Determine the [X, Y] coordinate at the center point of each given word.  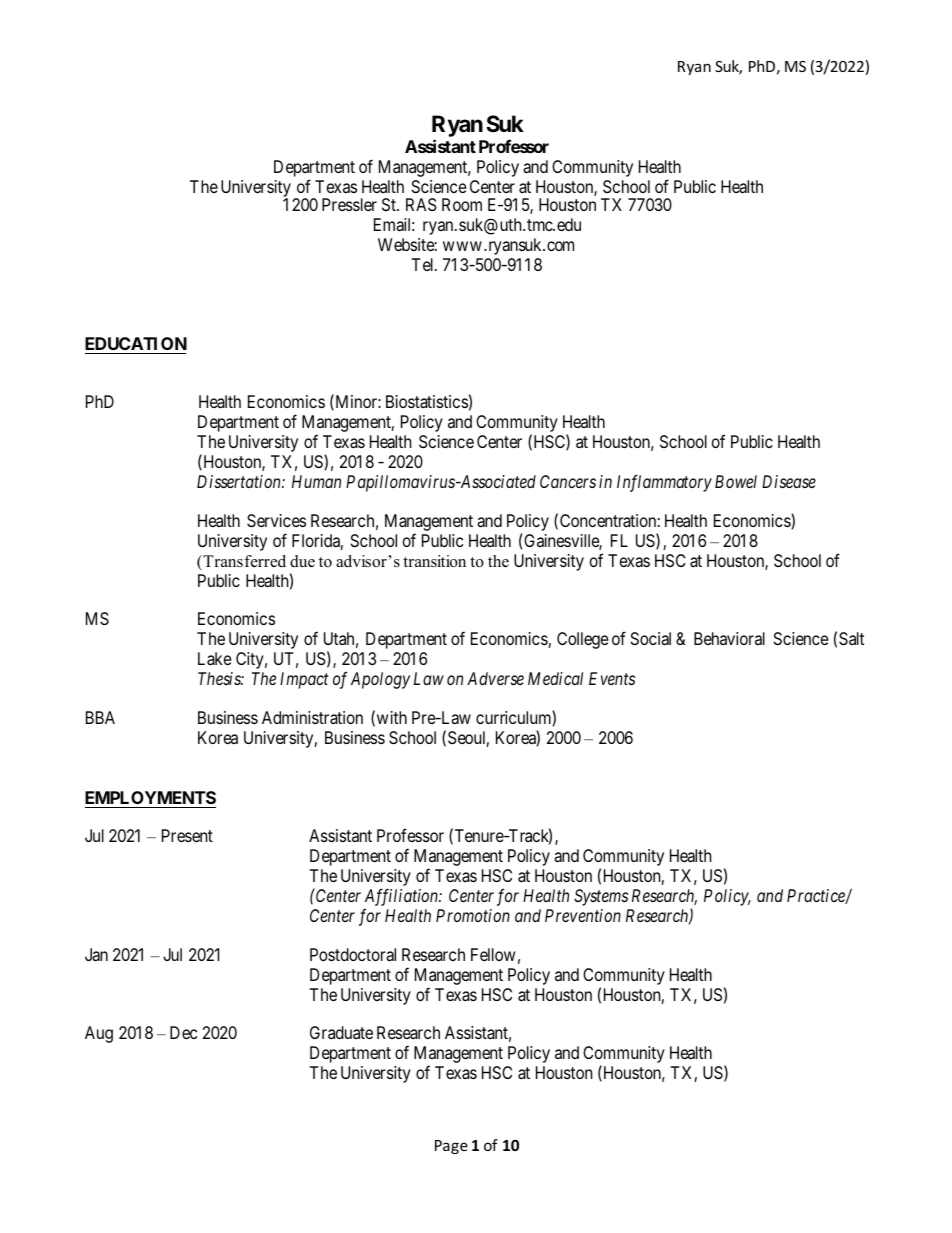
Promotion [473, 915]
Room [462, 204]
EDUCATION [136, 343]
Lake [215, 658]
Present [187, 835]
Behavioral [729, 638]
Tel [424, 264]
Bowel [736, 481]
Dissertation [240, 481]
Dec [183, 1032]
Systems [601, 897]
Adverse [495, 678]
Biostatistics [427, 401]
